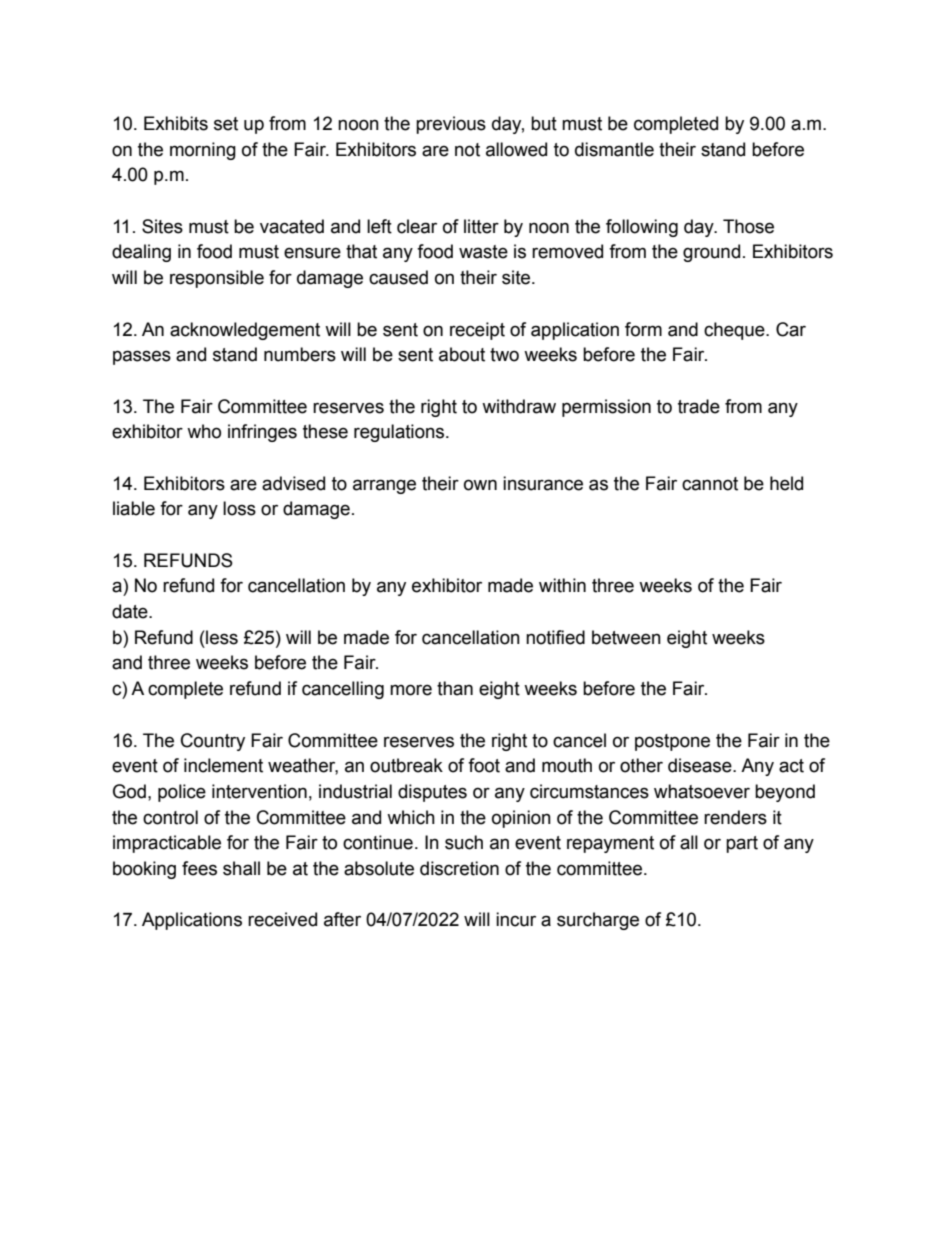 This document has width=952, height=1233. I want to click on who, so click(204, 431).
